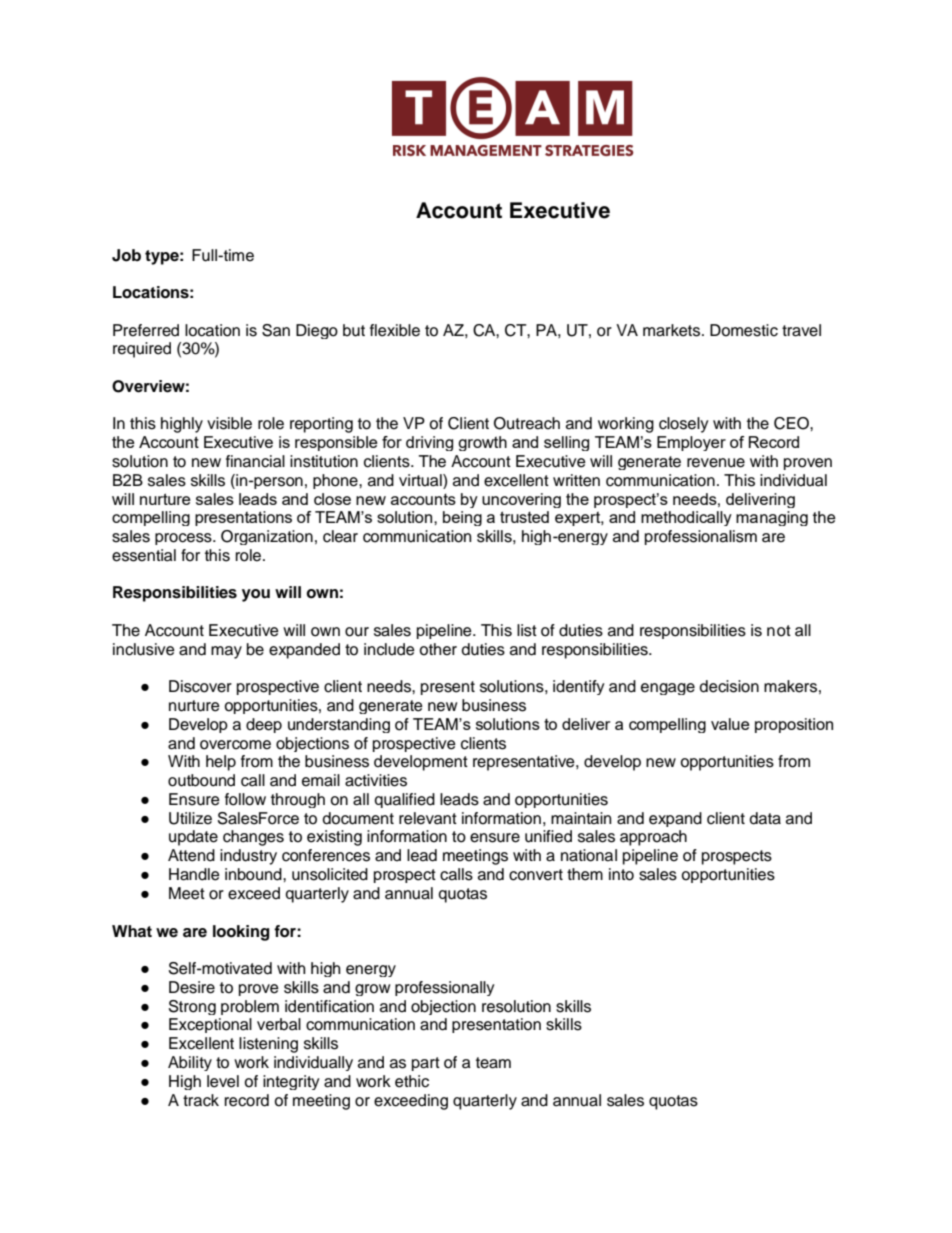  Describe the element at coordinates (194, 874) in the image. I see `Handle` at that location.
